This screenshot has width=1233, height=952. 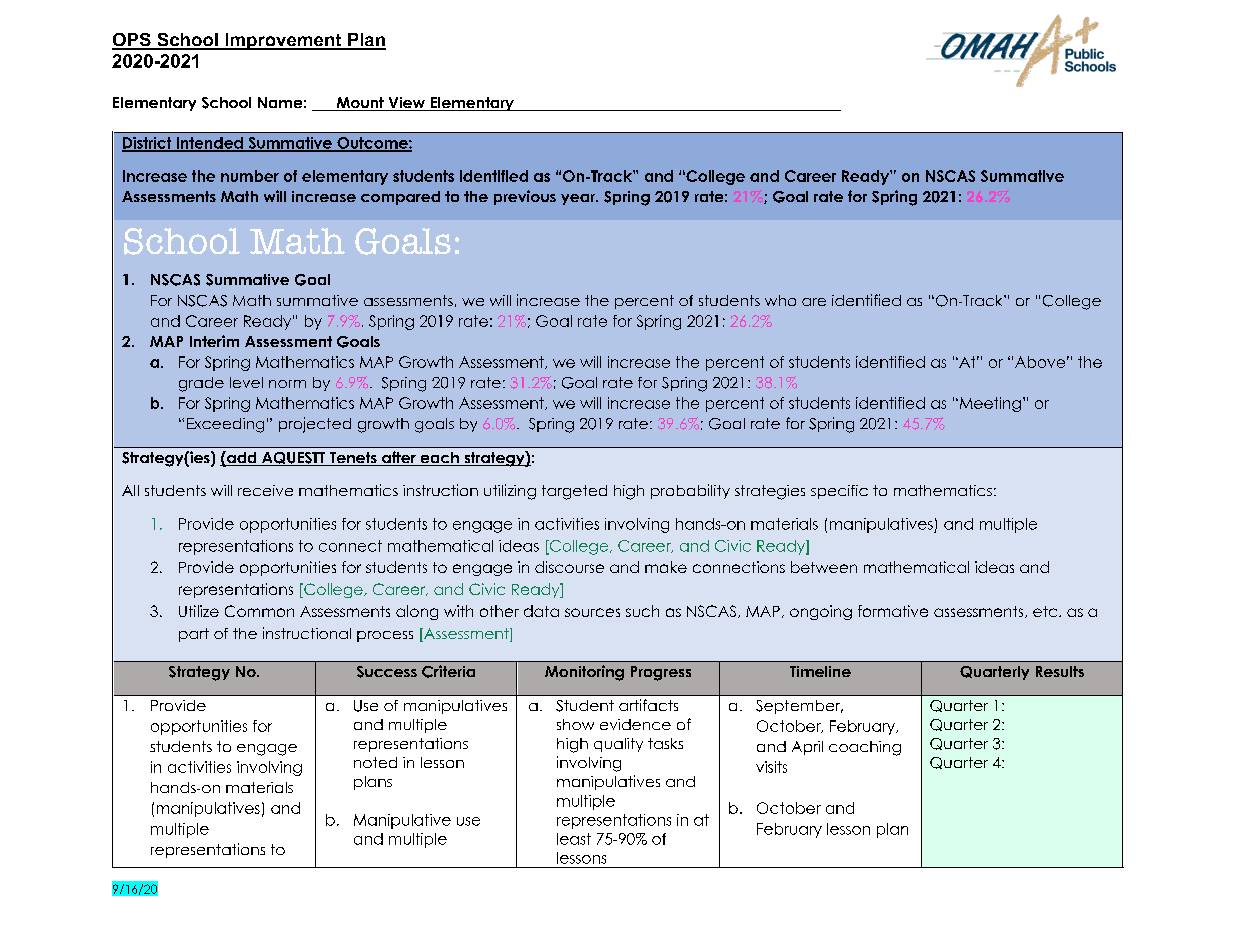 I want to click on discourse, so click(x=569, y=567).
